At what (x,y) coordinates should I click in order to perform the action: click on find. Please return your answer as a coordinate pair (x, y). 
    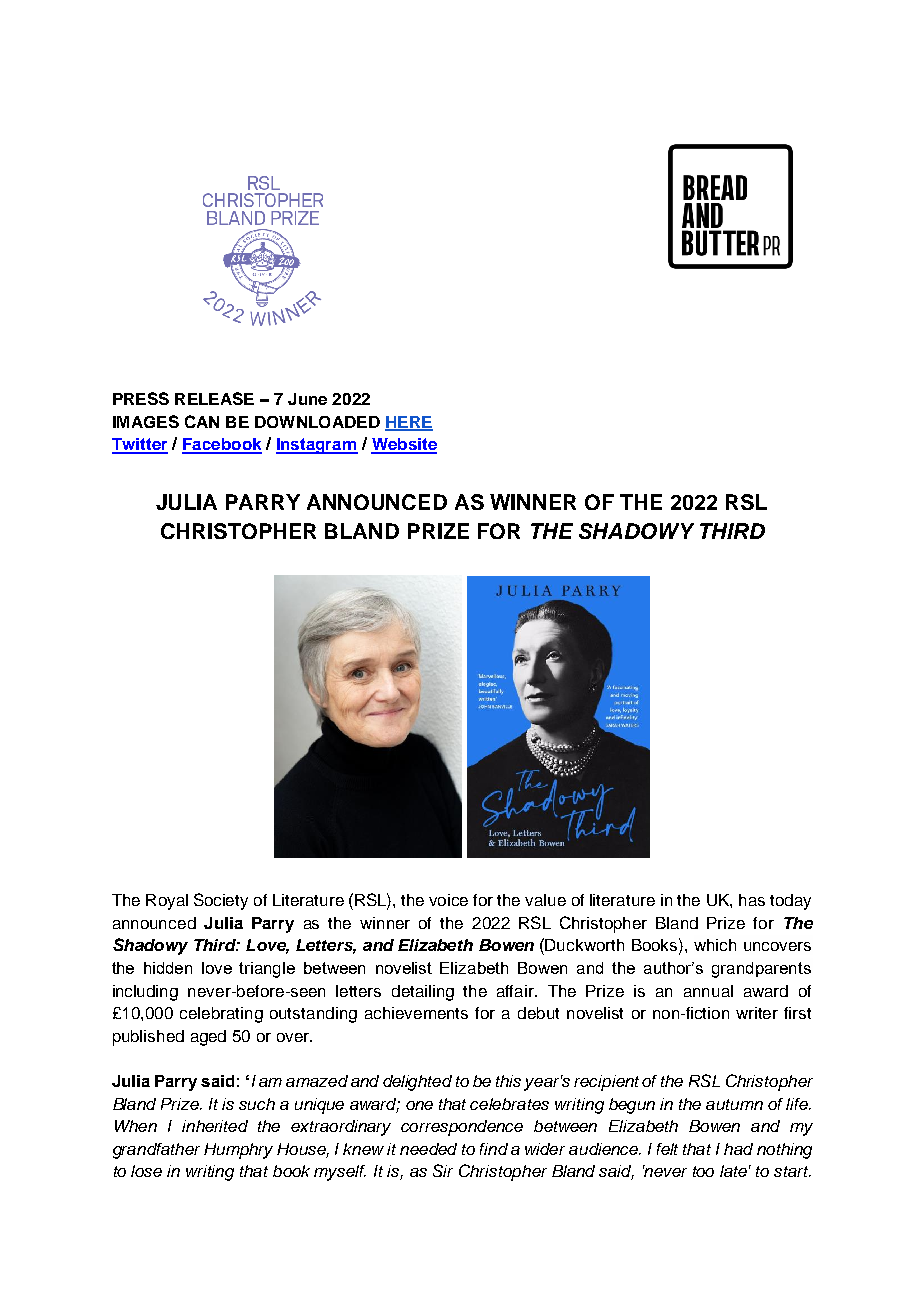
    Looking at the image, I should click on (494, 1149).
